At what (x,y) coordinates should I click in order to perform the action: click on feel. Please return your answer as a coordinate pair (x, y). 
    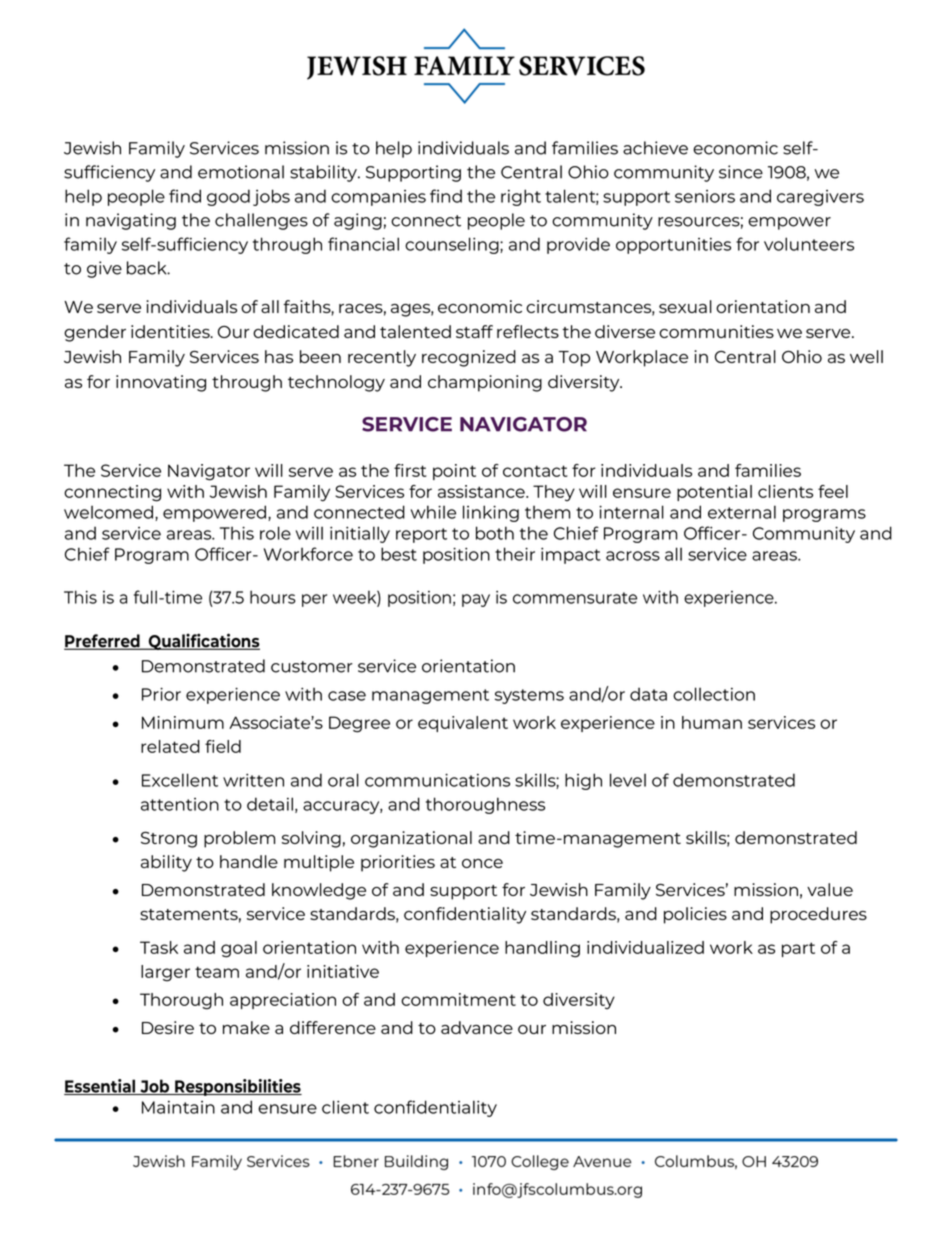
    Looking at the image, I should click on (833, 491).
